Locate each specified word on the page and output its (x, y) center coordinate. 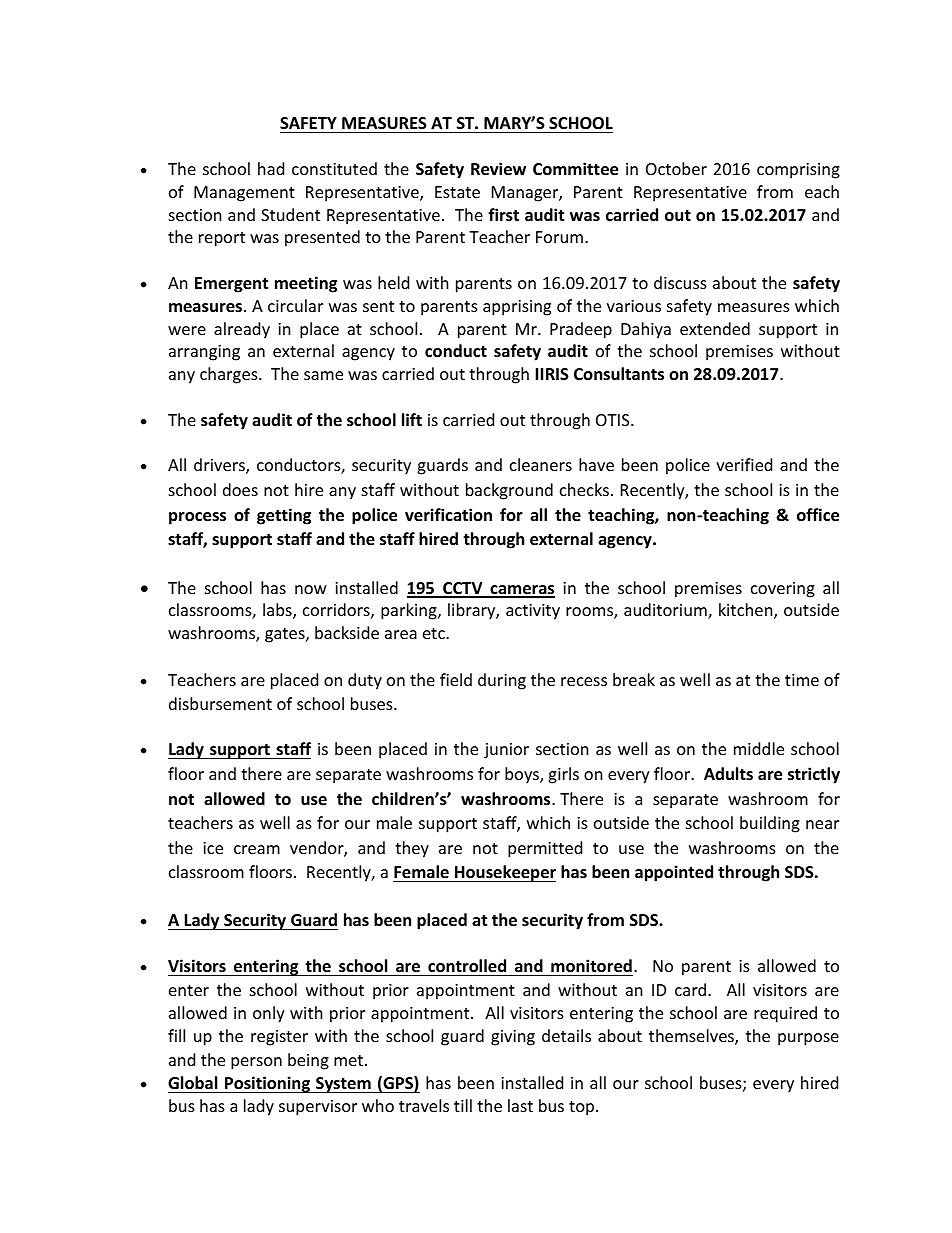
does (240, 489)
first (503, 215)
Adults (728, 773)
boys (523, 775)
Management (244, 194)
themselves (692, 1037)
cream (257, 849)
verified (744, 464)
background (509, 491)
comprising (798, 171)
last (520, 1105)
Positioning (267, 1084)
